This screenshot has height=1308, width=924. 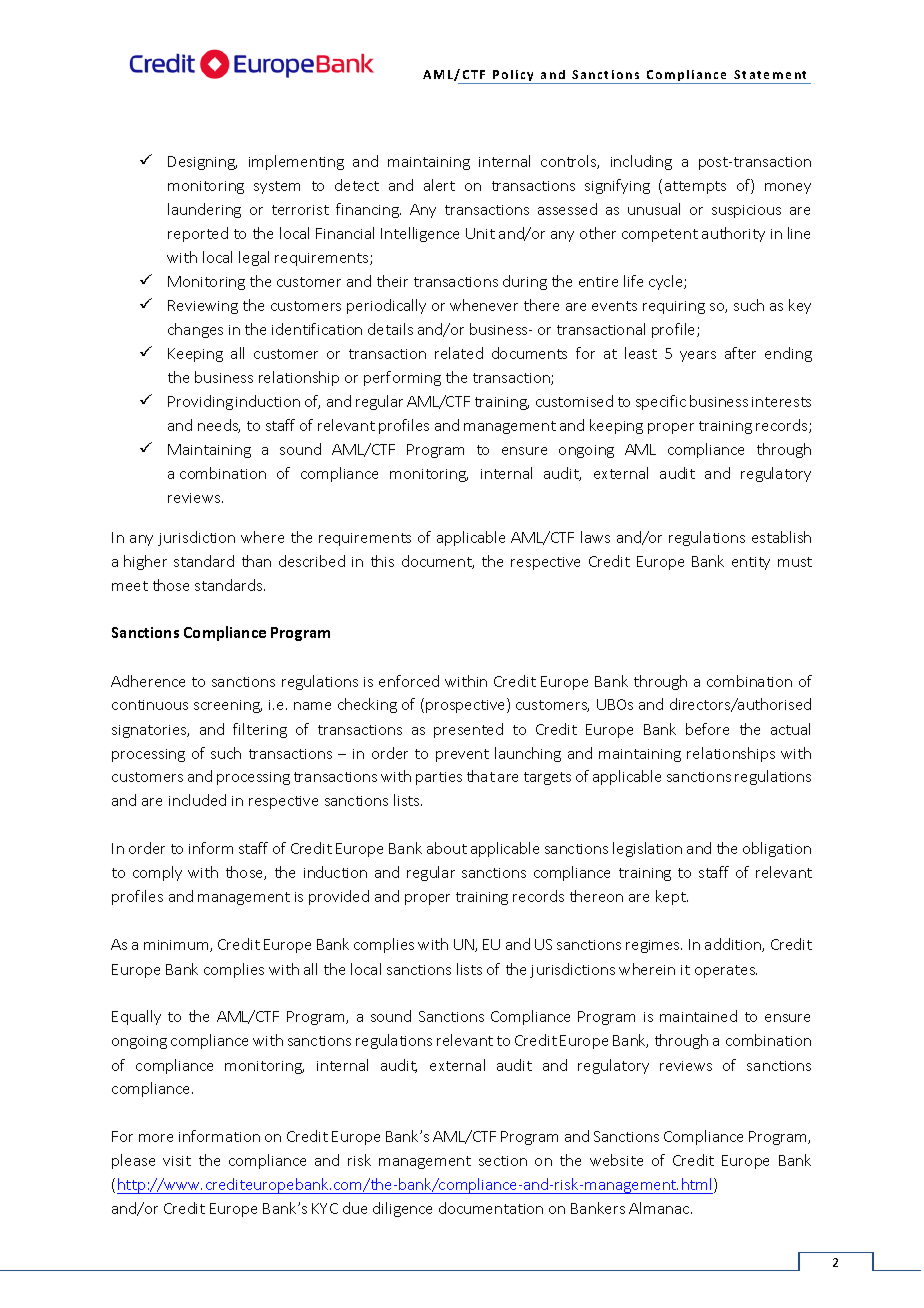 I want to click on before, so click(x=707, y=729).
